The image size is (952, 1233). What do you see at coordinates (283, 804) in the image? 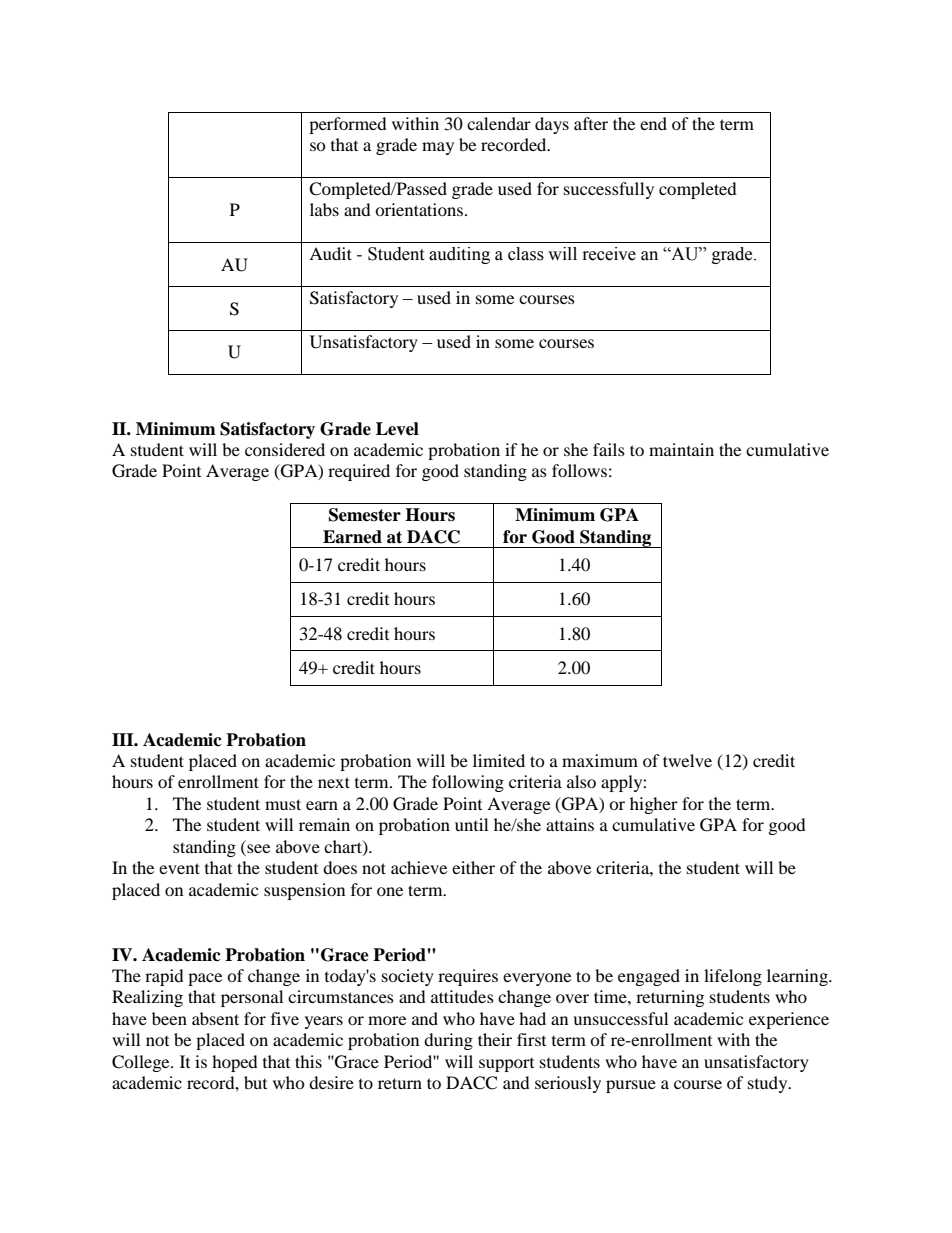
I see `must` at bounding box center [283, 804].
